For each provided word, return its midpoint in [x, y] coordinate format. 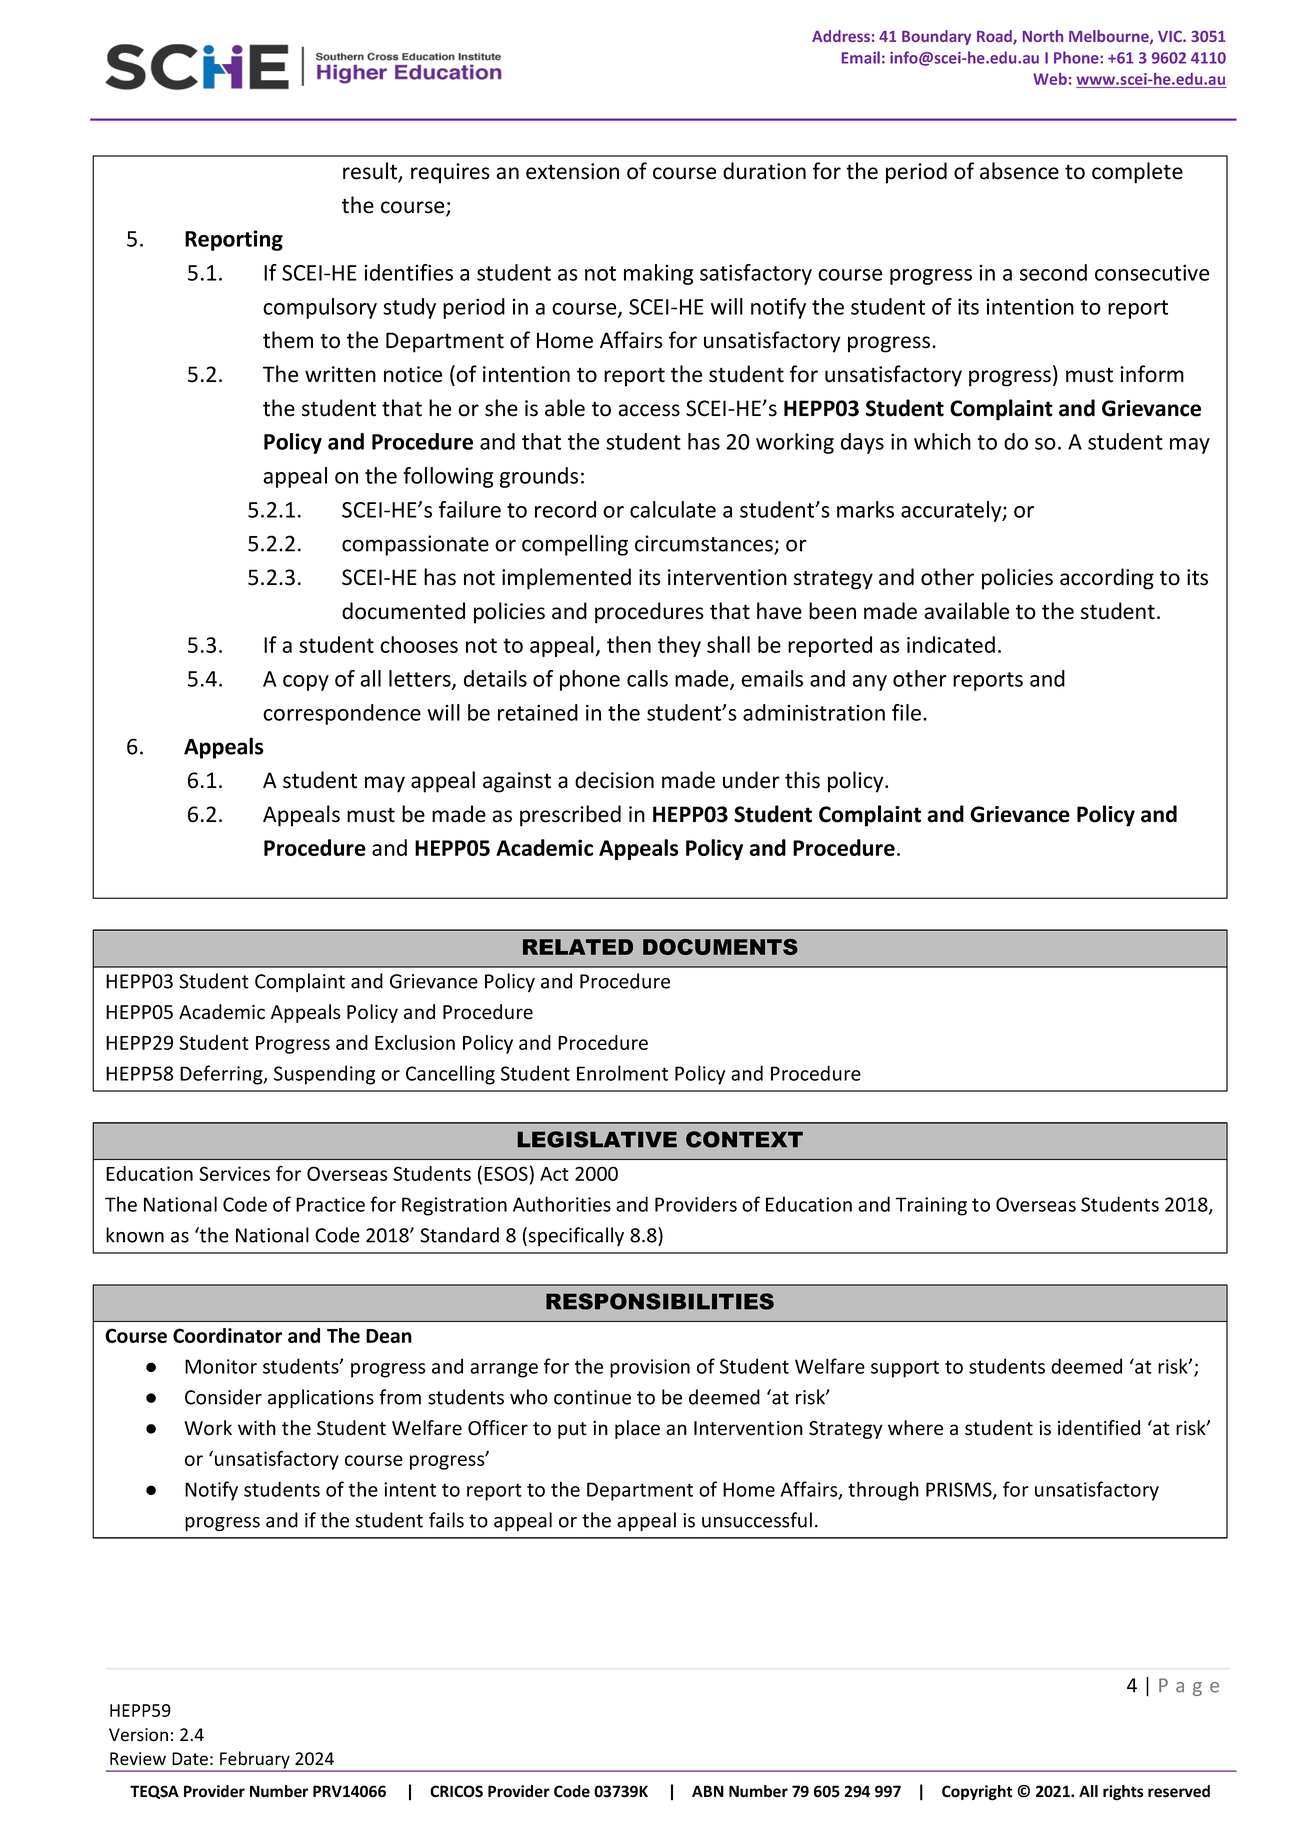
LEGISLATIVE [597, 1139]
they [679, 646]
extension [572, 171]
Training [931, 1206]
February [255, 1761]
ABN [708, 1791]
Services [234, 1173]
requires [450, 173]
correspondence [342, 714]
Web [1050, 79]
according [1107, 579]
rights [1123, 1793]
